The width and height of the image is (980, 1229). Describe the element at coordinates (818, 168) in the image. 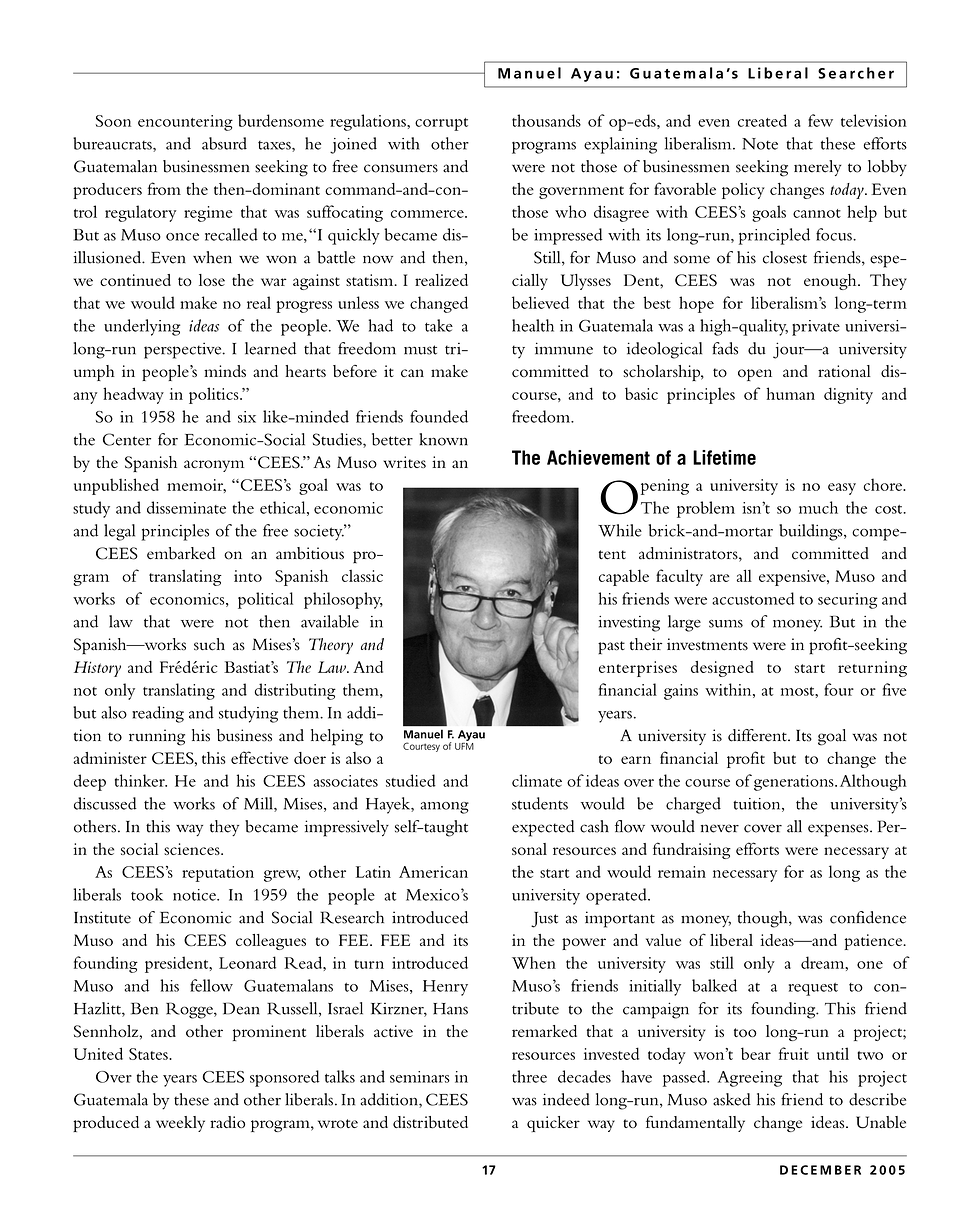

I see `merely` at that location.
